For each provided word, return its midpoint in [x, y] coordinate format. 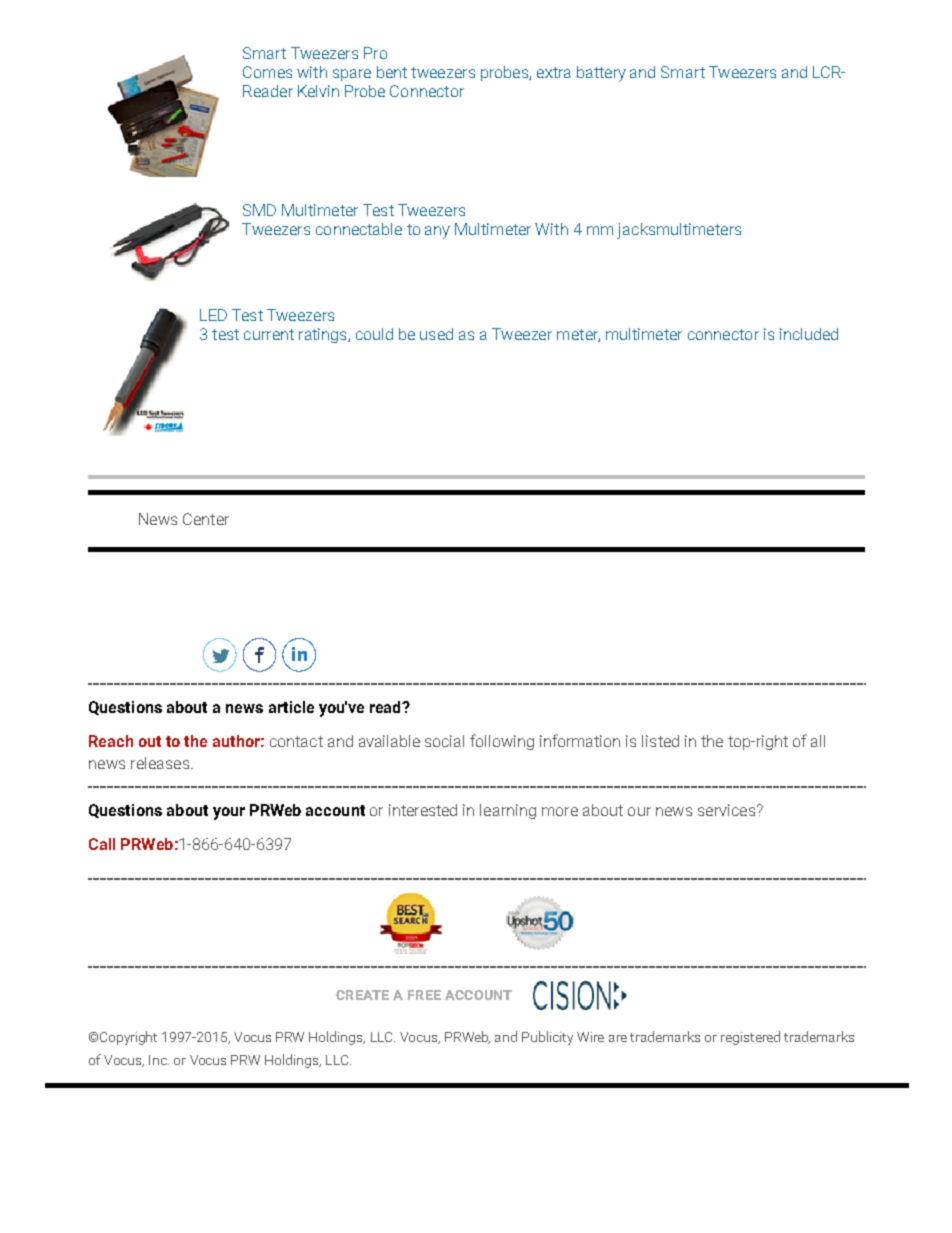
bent [392, 72]
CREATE [362, 995]
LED [213, 315]
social [444, 741]
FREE [424, 995]
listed [660, 741]
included [809, 334]
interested [423, 810]
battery [601, 74]
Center [206, 519]
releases [161, 763]
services [728, 810]
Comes [267, 72]
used [436, 334]
